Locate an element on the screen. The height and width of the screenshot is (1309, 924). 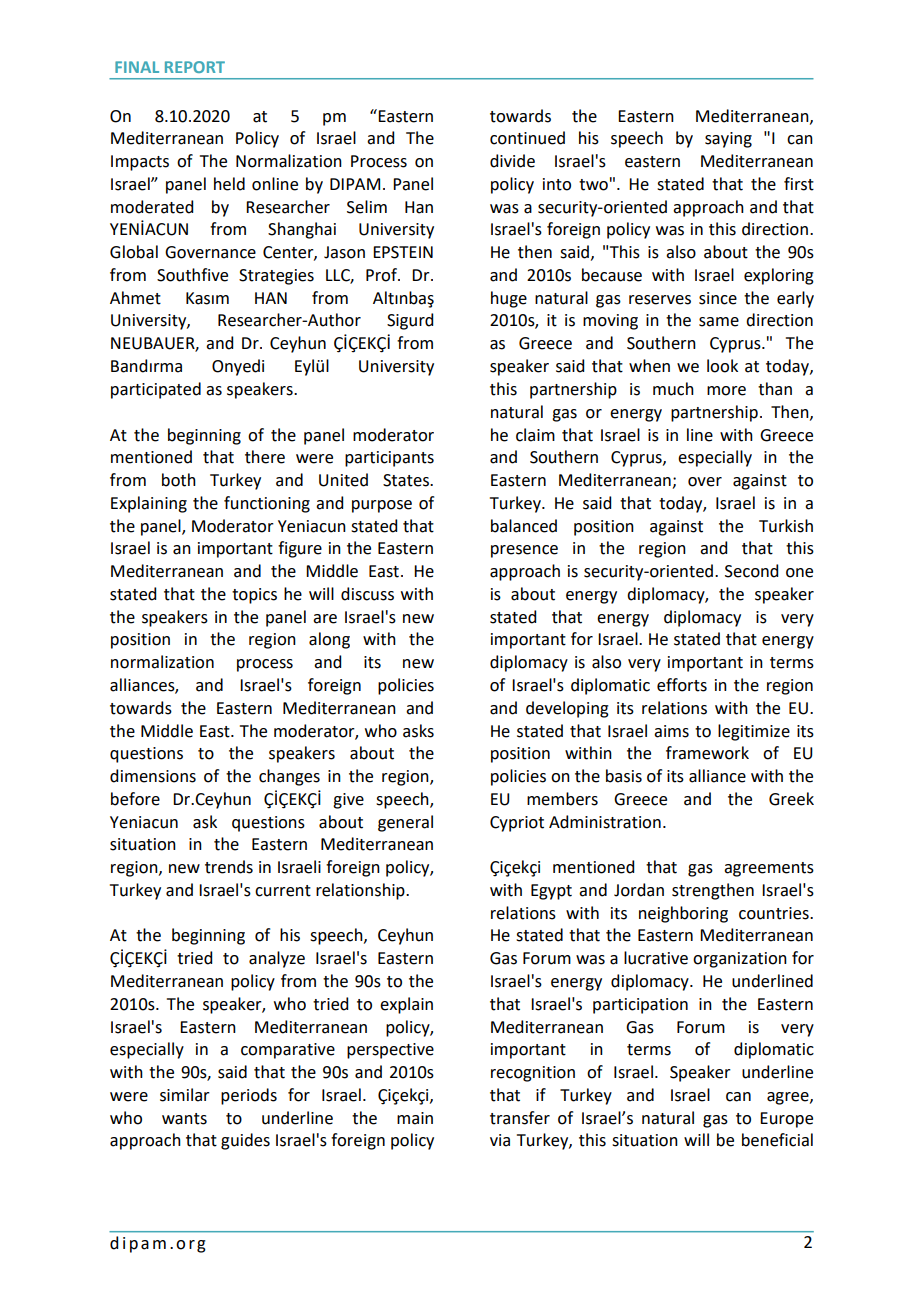
asks is located at coordinates (418, 731).
